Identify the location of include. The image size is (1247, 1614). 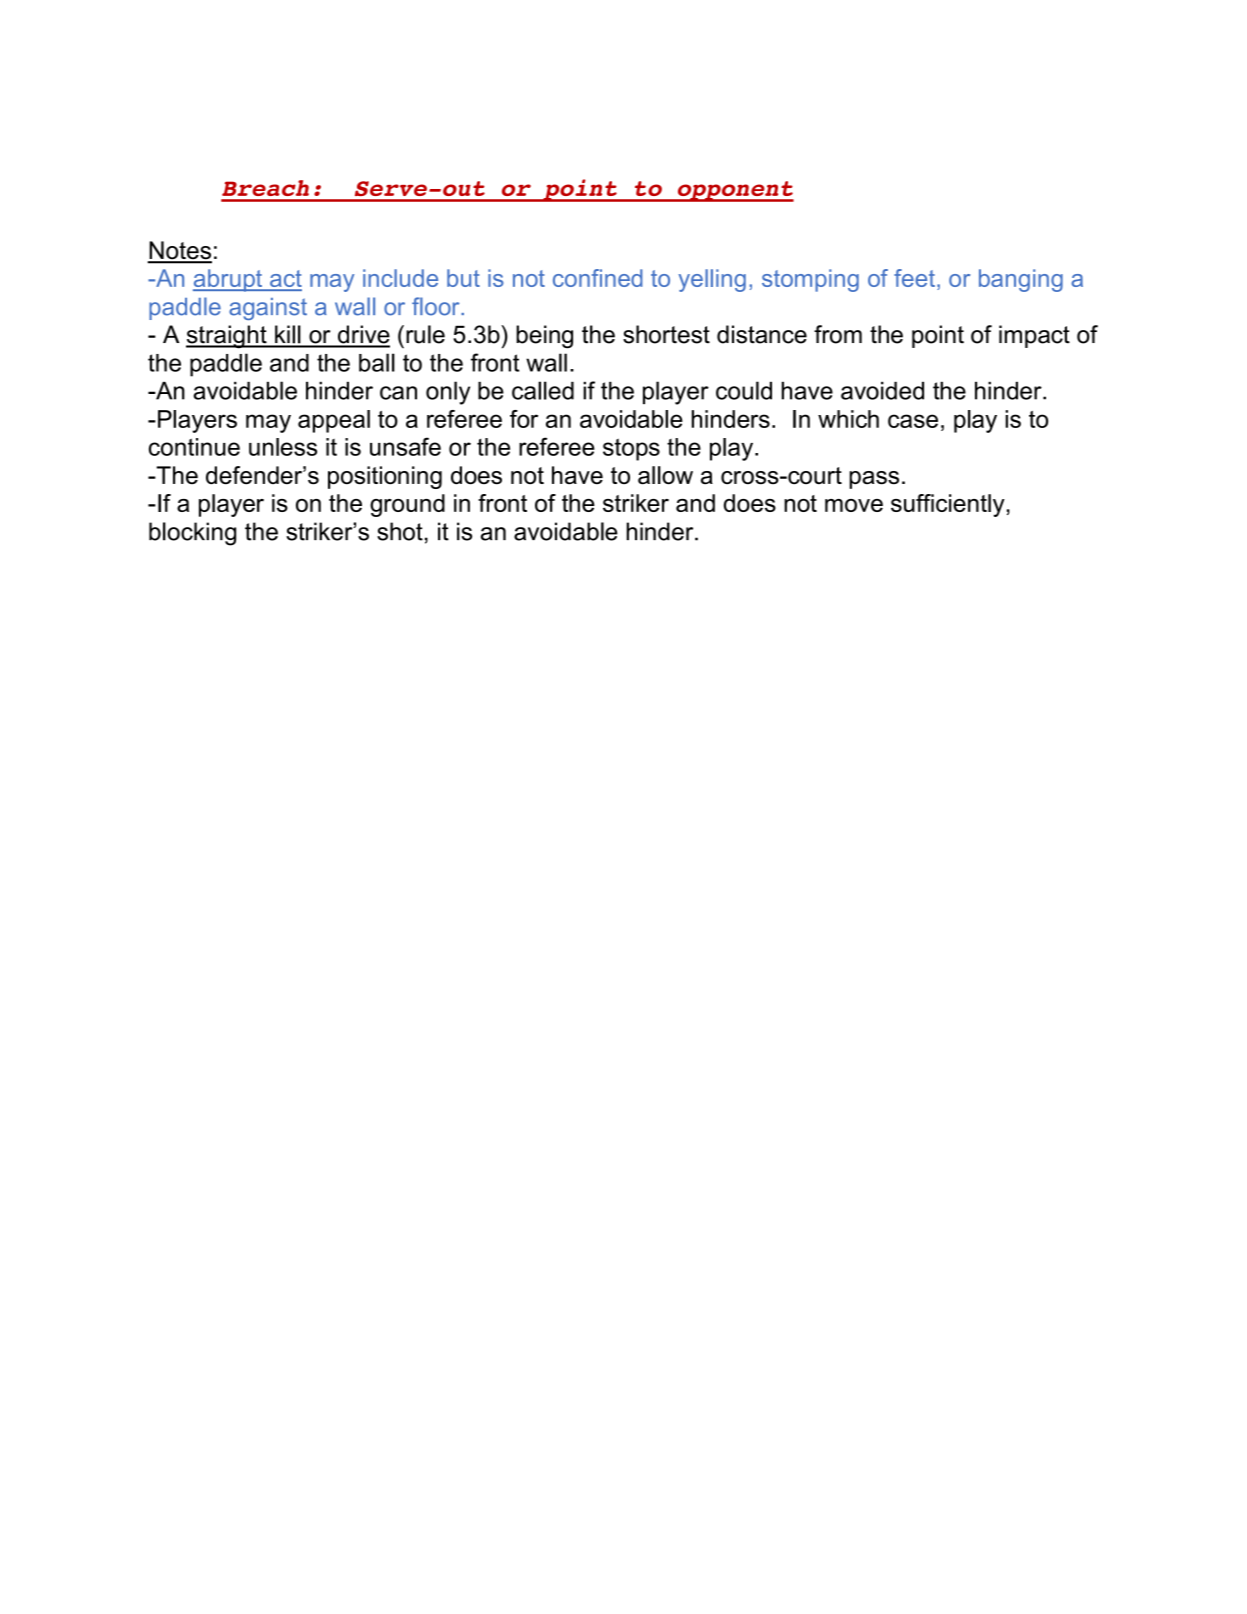
(400, 278).
